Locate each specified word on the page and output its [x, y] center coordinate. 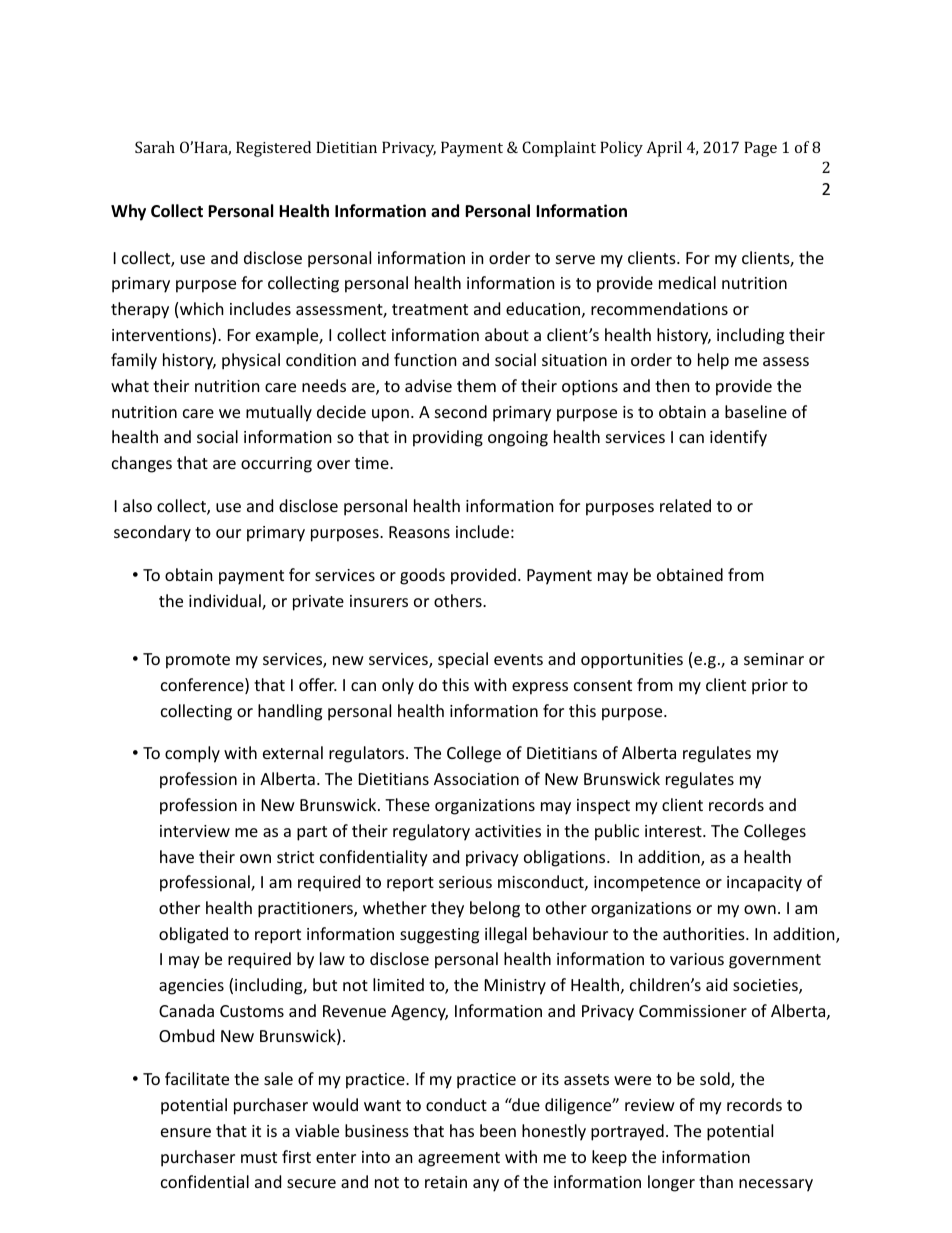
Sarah [155, 147]
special [463, 660]
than [716, 1181]
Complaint [559, 149]
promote [198, 661]
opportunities [632, 661]
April [664, 149]
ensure [186, 1132]
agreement [459, 1159]
